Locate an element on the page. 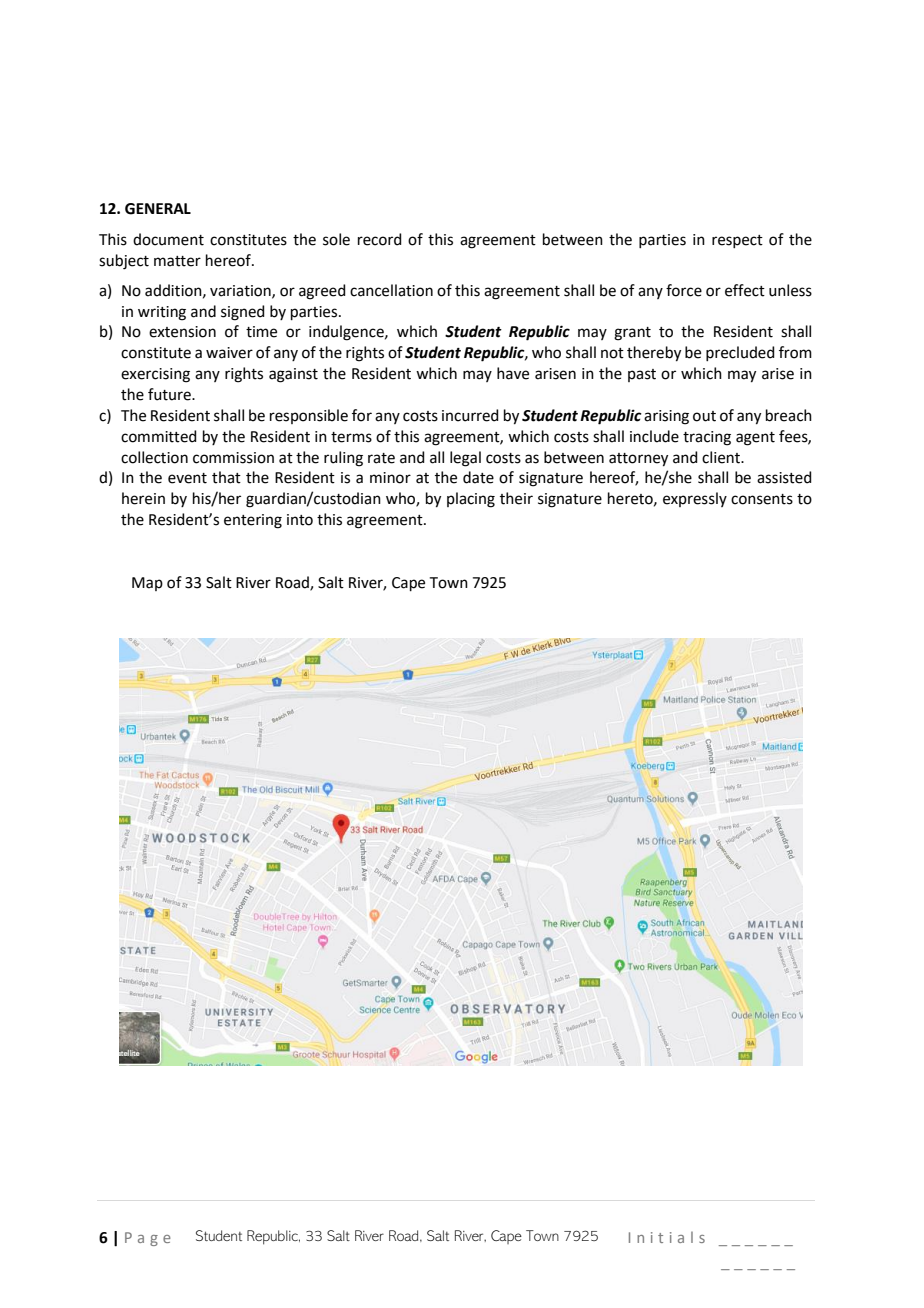 This image has height=1308, width=924. into is located at coordinates (300, 520).
